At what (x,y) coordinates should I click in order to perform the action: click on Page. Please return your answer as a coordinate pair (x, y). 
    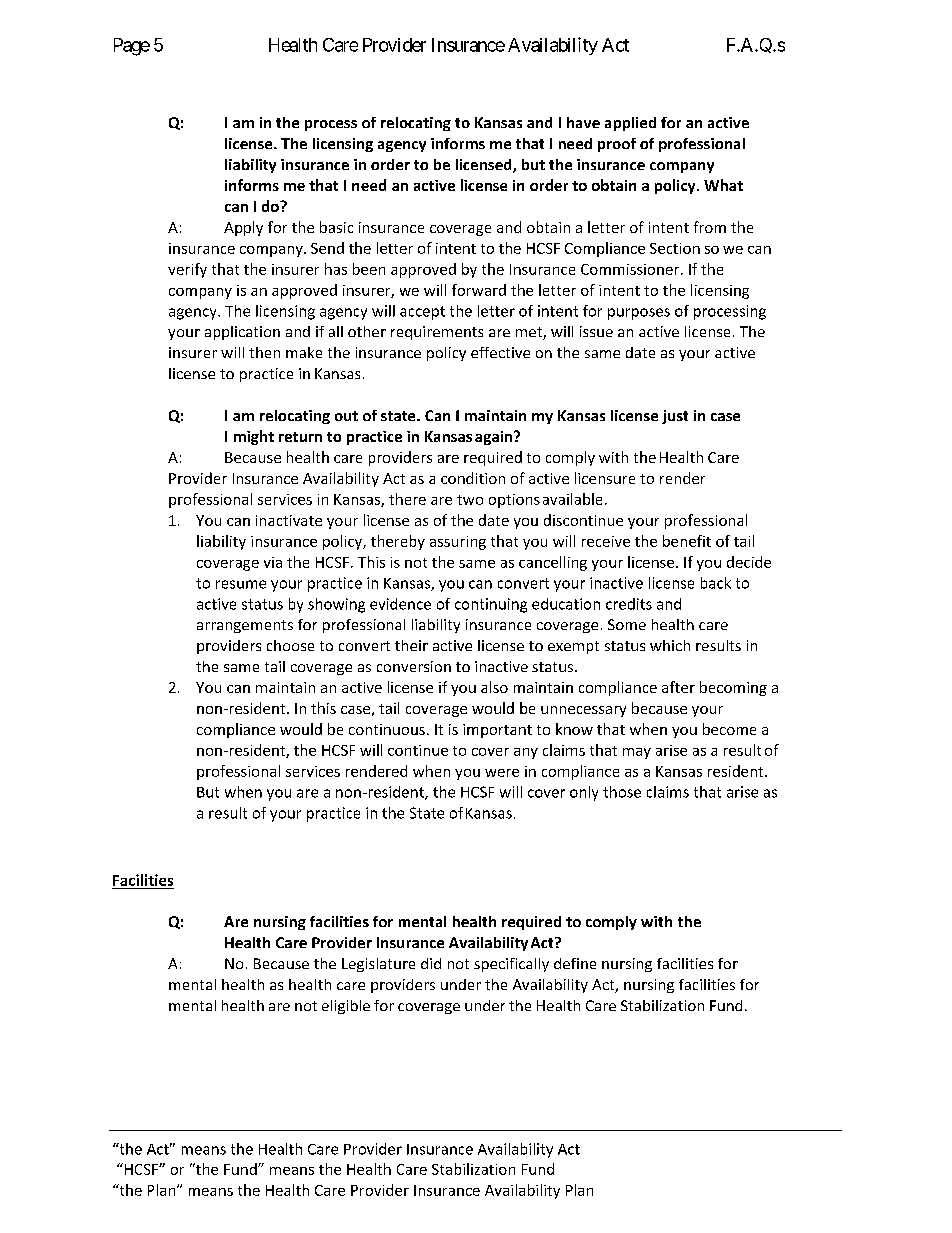
    Looking at the image, I should click on (132, 47).
